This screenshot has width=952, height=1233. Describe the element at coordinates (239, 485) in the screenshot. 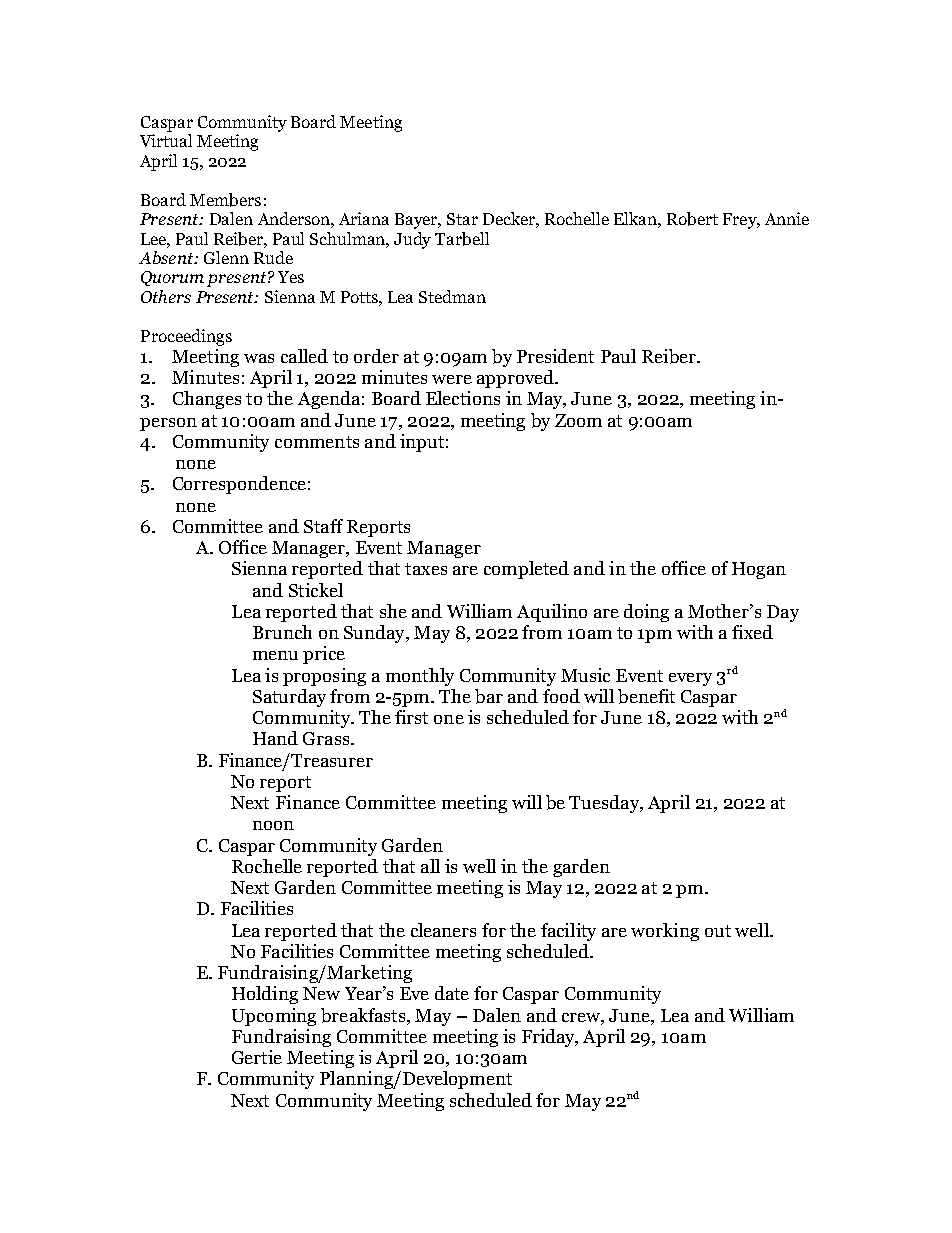

I see `Correspondence` at that location.
